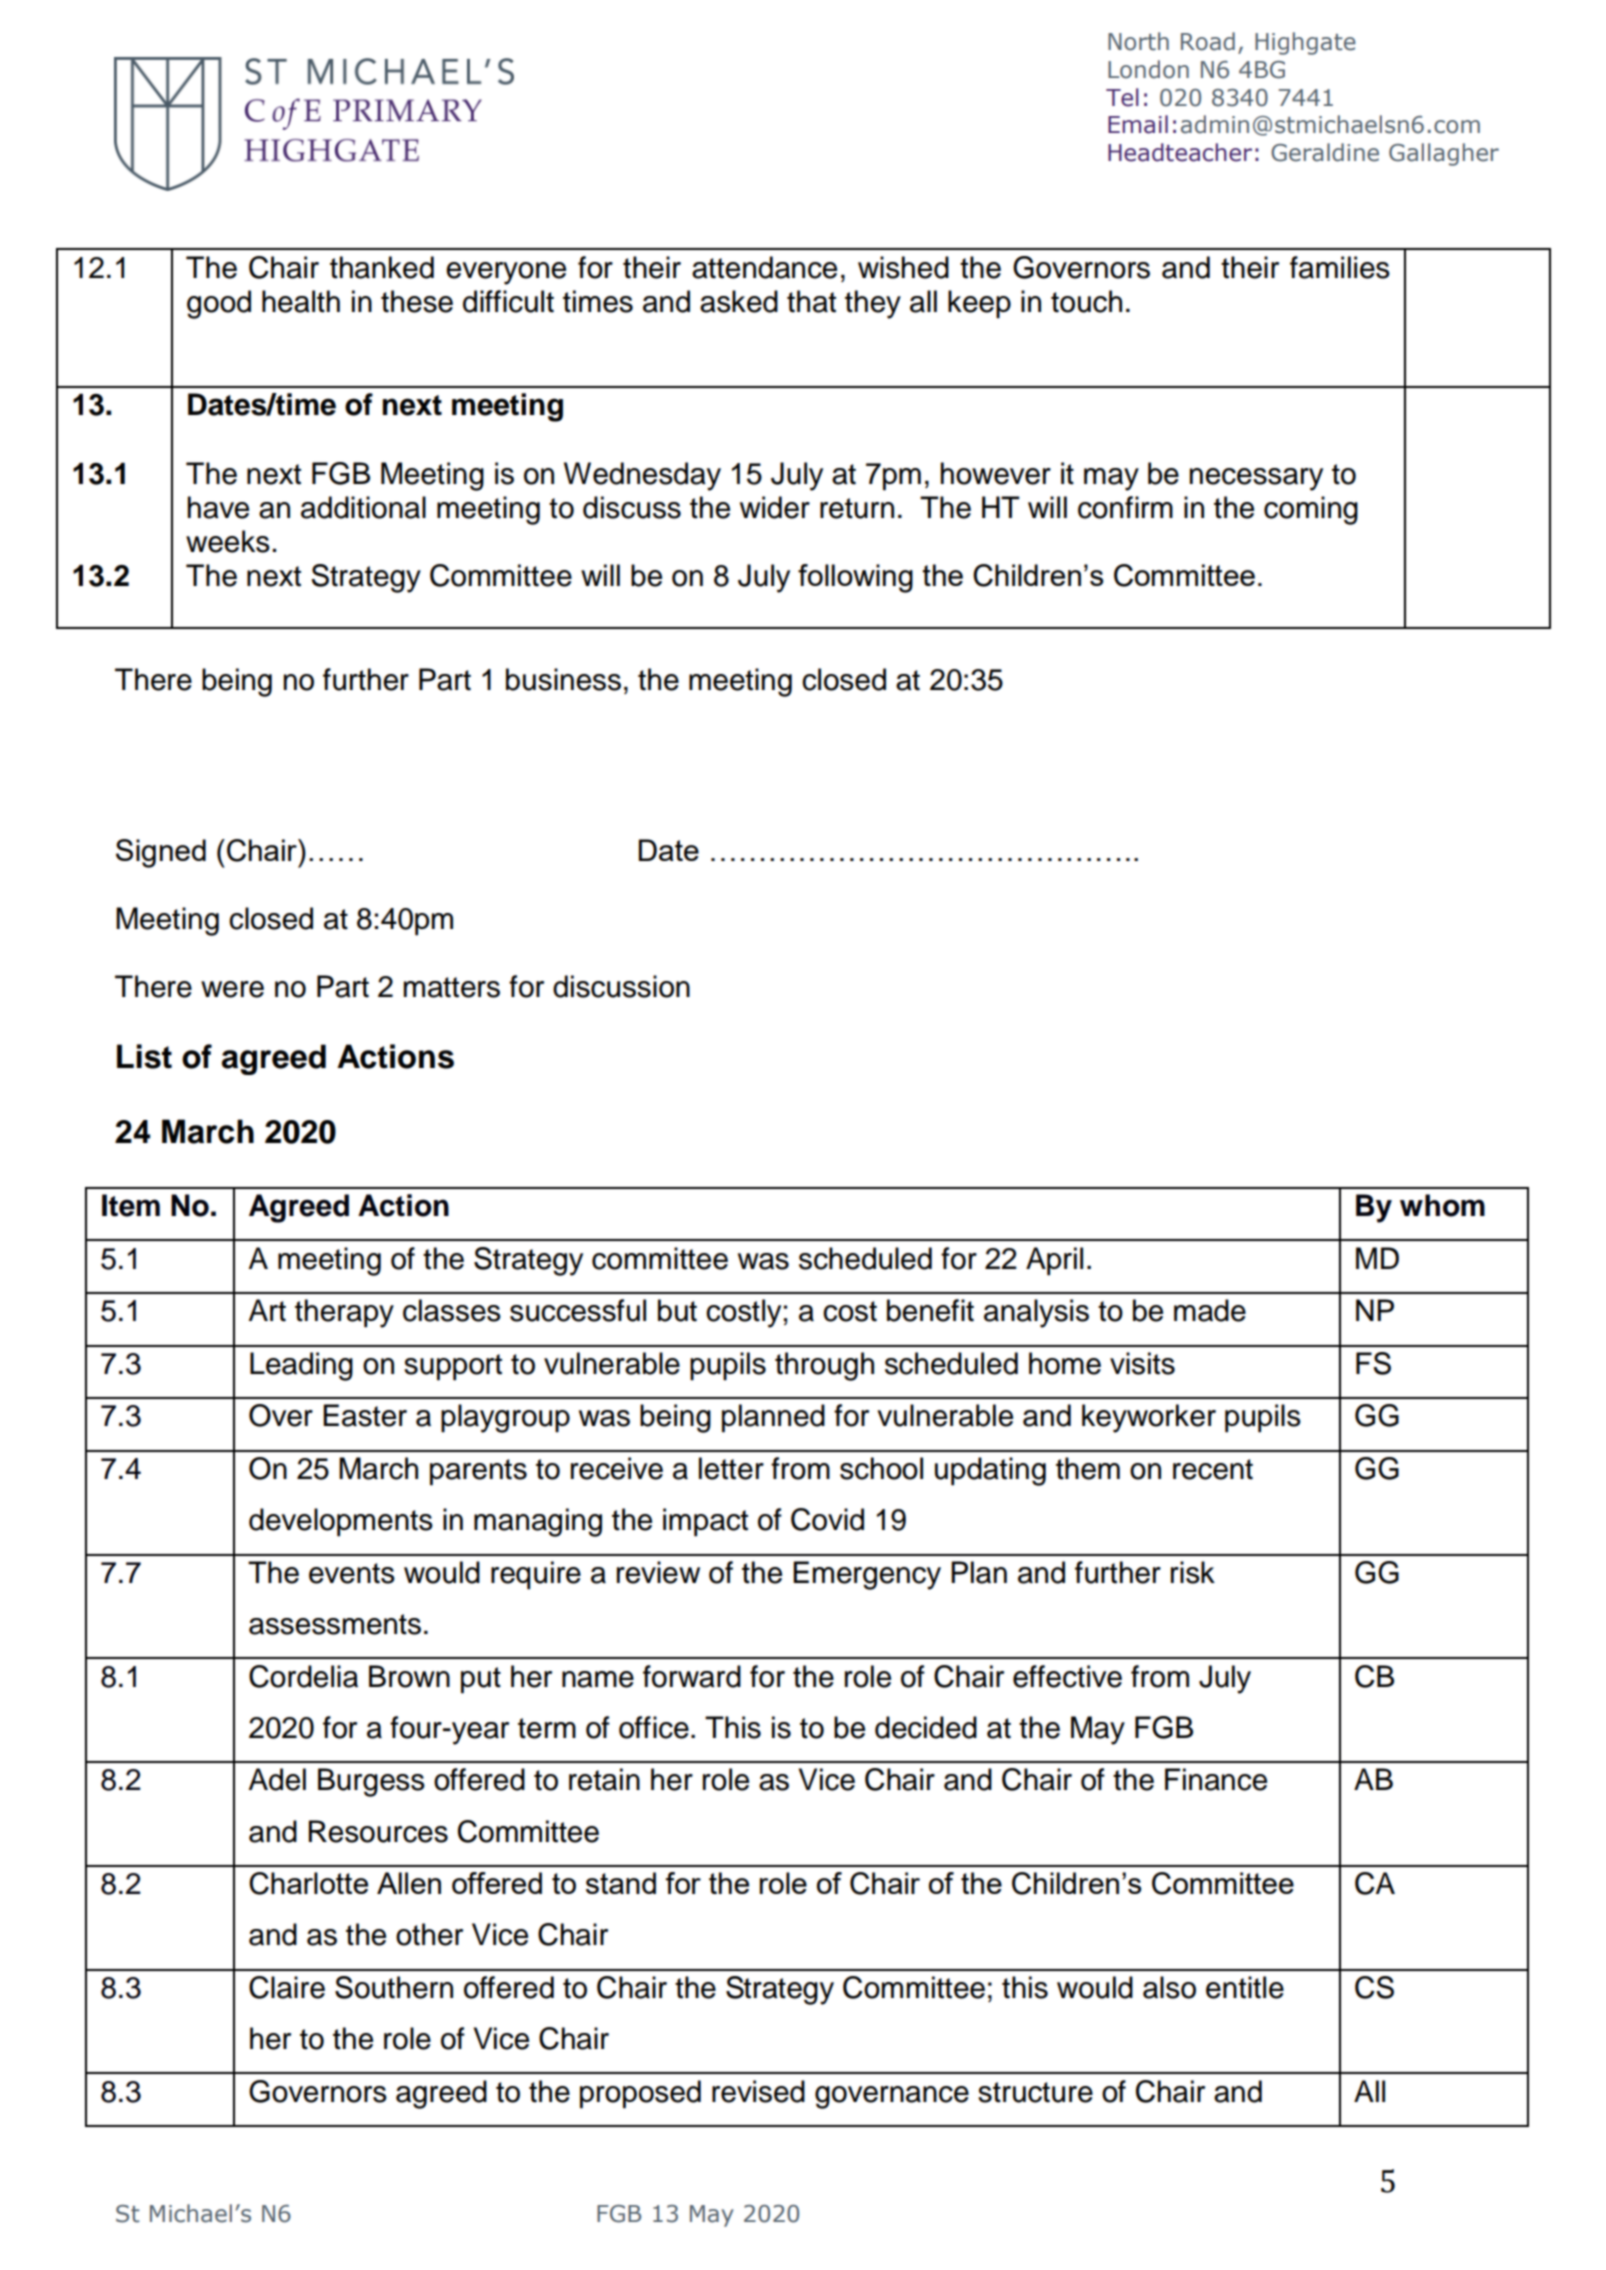 This screenshot has height=2270, width=1606. I want to click on whom, so click(1442, 1205).
